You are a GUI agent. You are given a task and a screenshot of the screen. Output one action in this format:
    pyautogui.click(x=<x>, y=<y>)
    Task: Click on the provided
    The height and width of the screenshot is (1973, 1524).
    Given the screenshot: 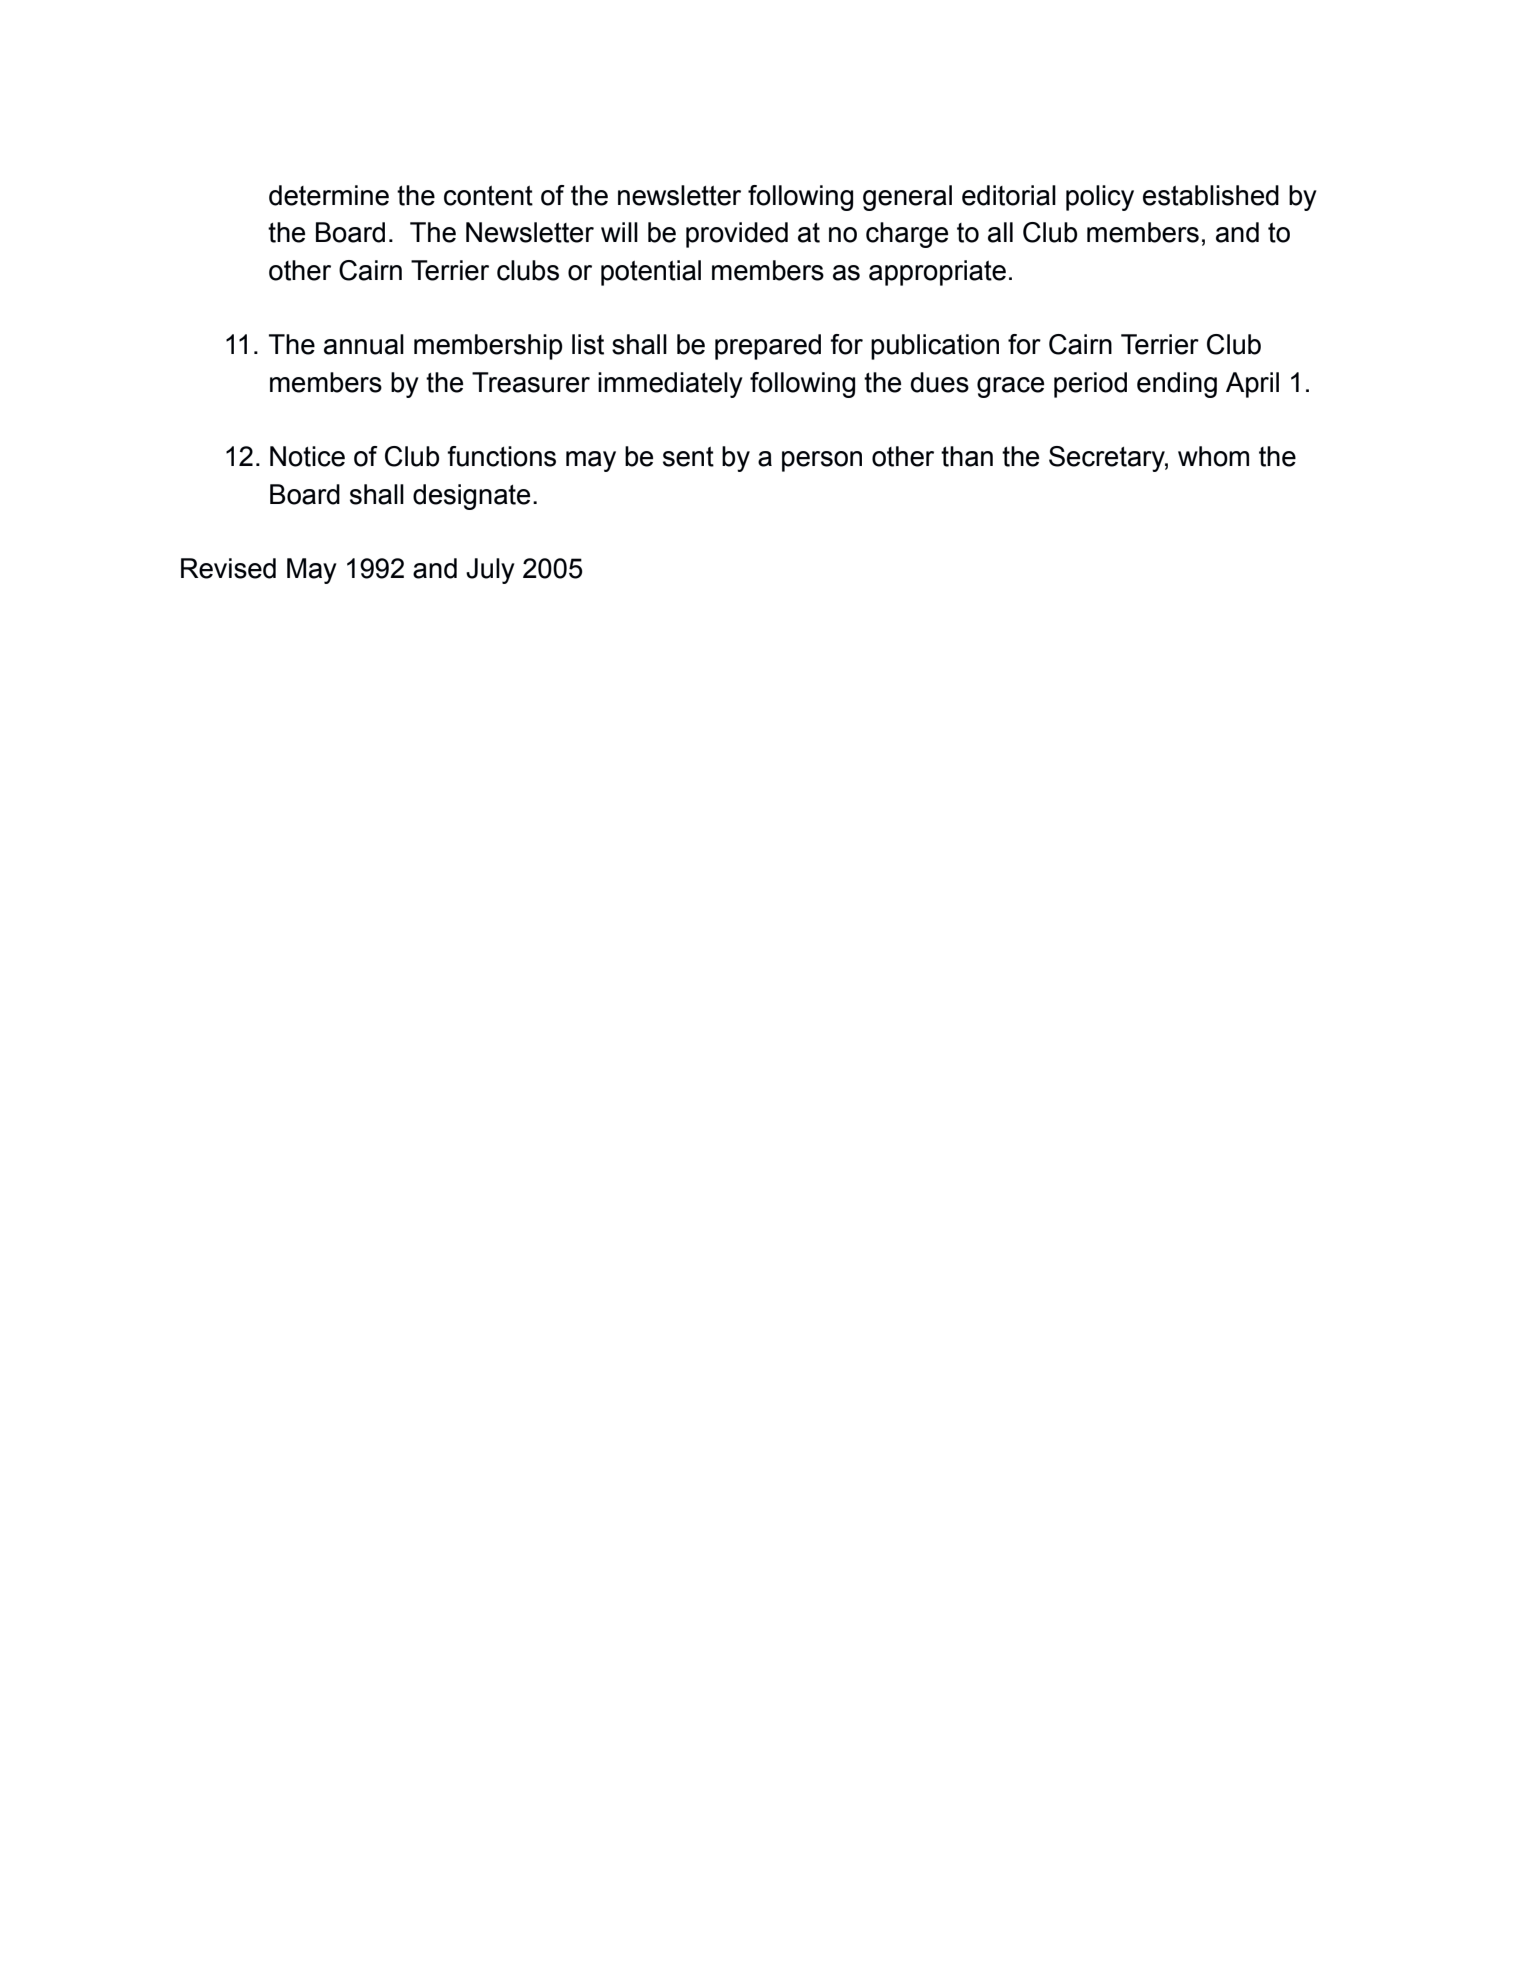 What is the action you would take?
    pyautogui.click(x=737, y=235)
